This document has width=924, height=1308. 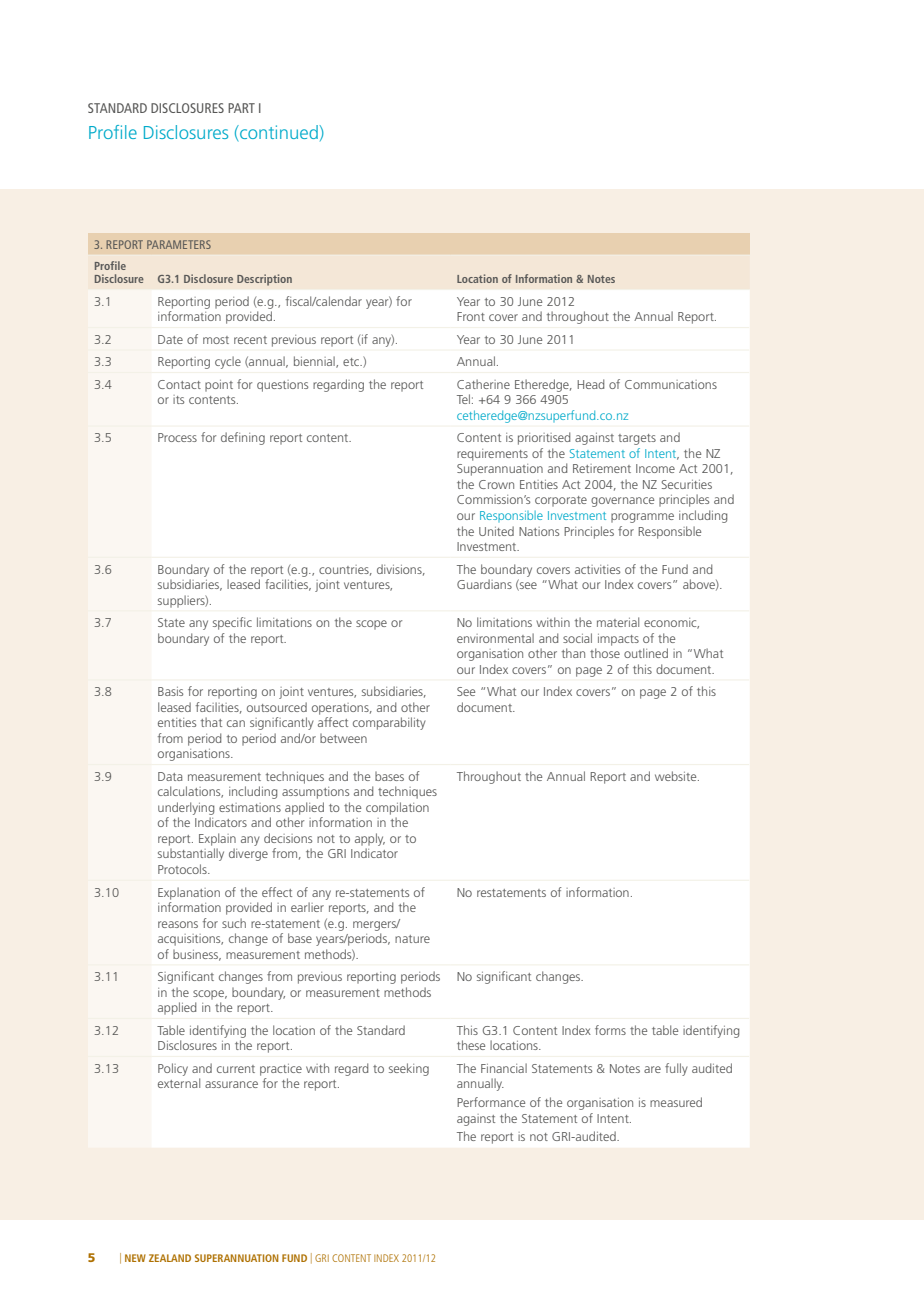 What do you see at coordinates (170, 691) in the document?
I see `Basis` at bounding box center [170, 691].
